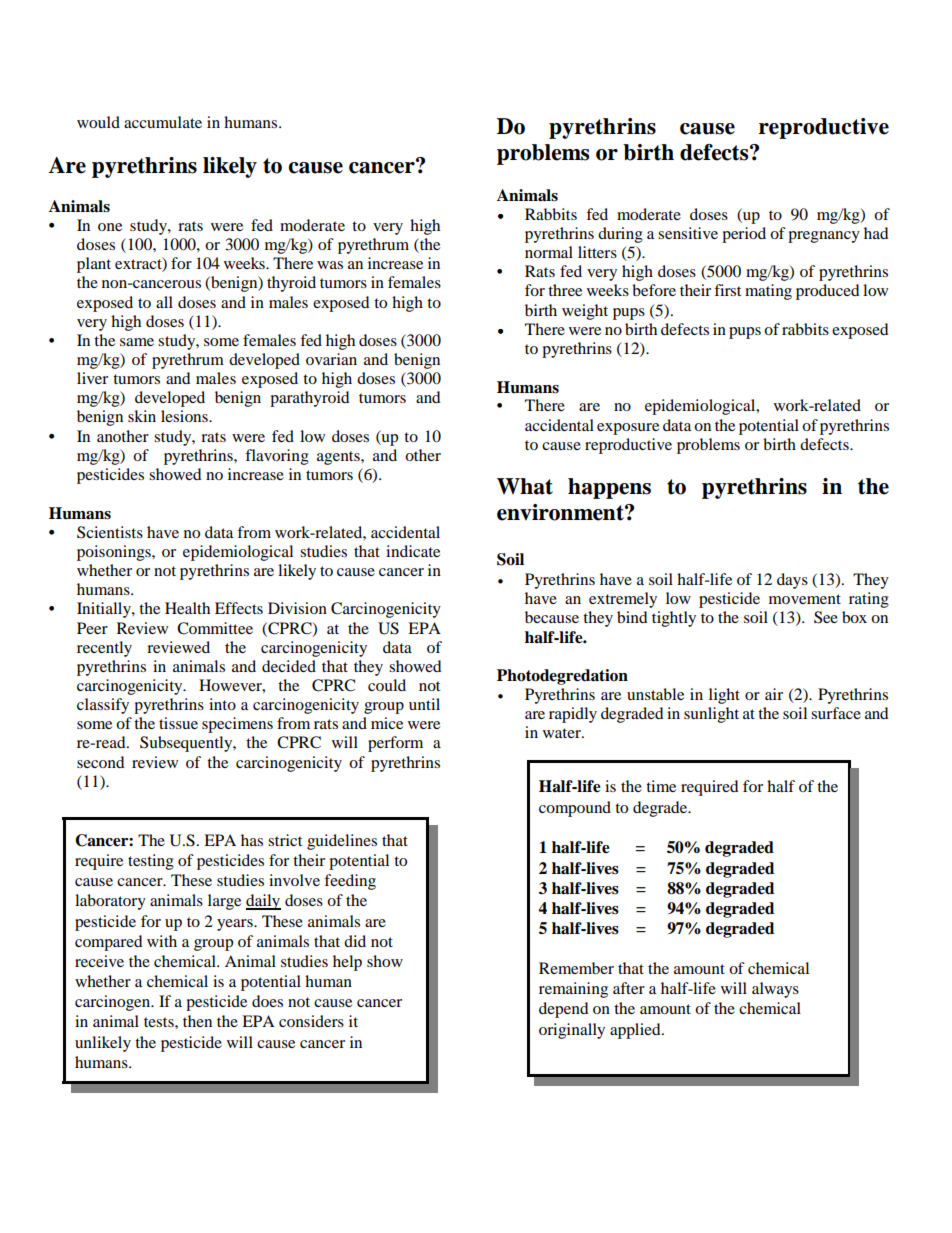 The image size is (952, 1233). I want to click on accumulate, so click(163, 122).
